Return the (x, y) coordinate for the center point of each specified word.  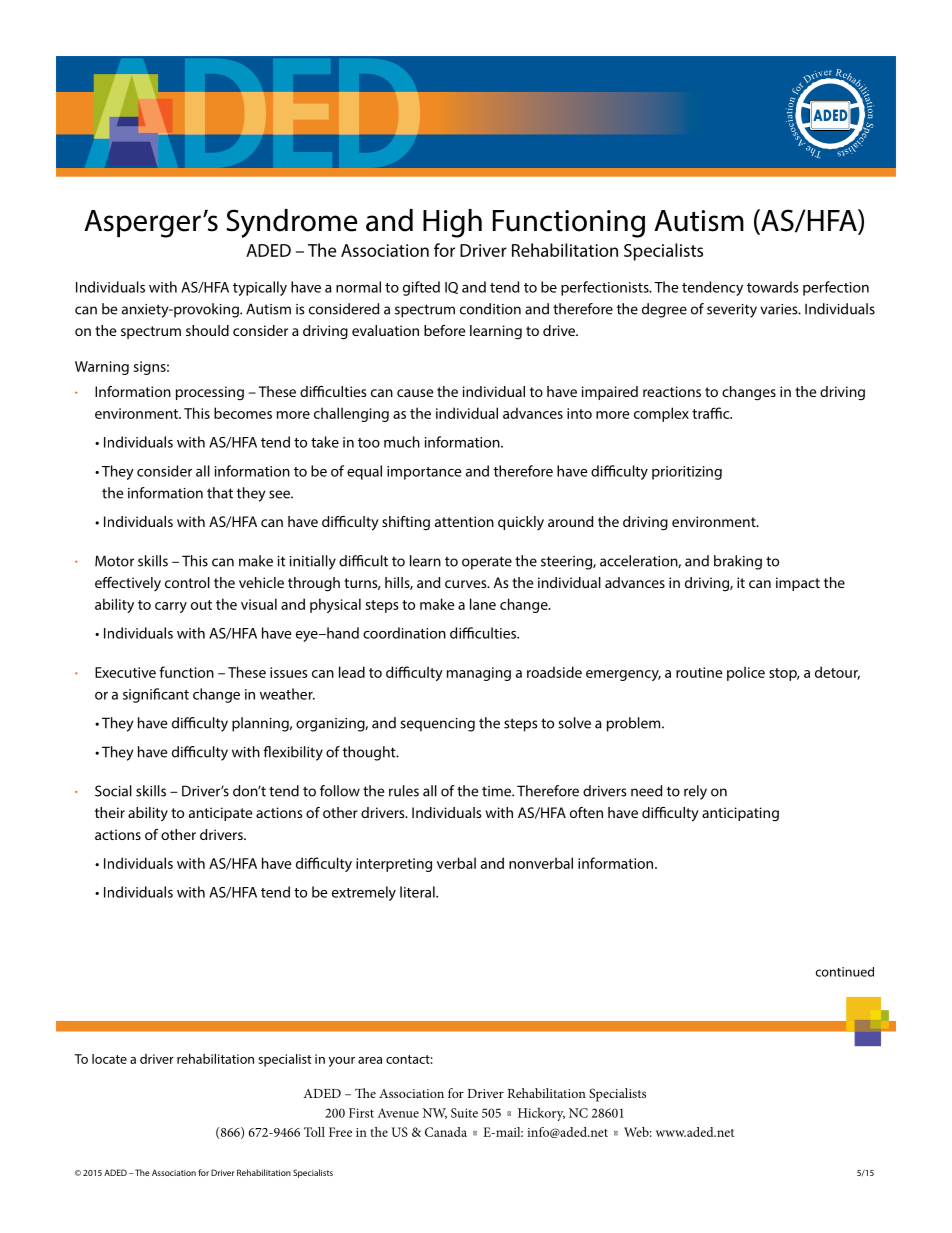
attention (464, 521)
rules (404, 791)
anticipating (740, 814)
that (220, 493)
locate (109, 1059)
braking (738, 562)
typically (260, 288)
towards (773, 287)
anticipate (220, 814)
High (452, 223)
